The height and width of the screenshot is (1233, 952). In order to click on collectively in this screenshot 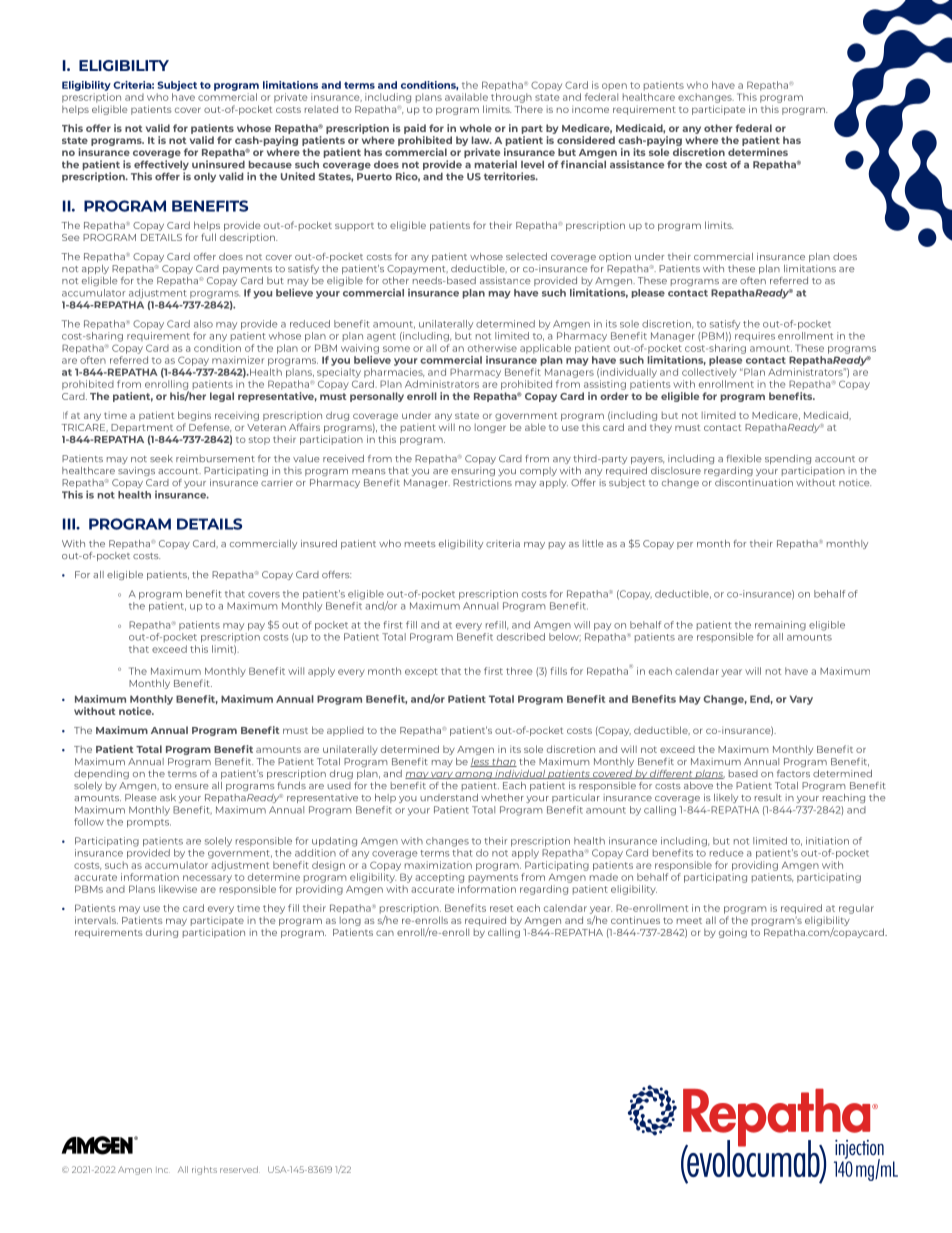, I will do `click(709, 373)`.
